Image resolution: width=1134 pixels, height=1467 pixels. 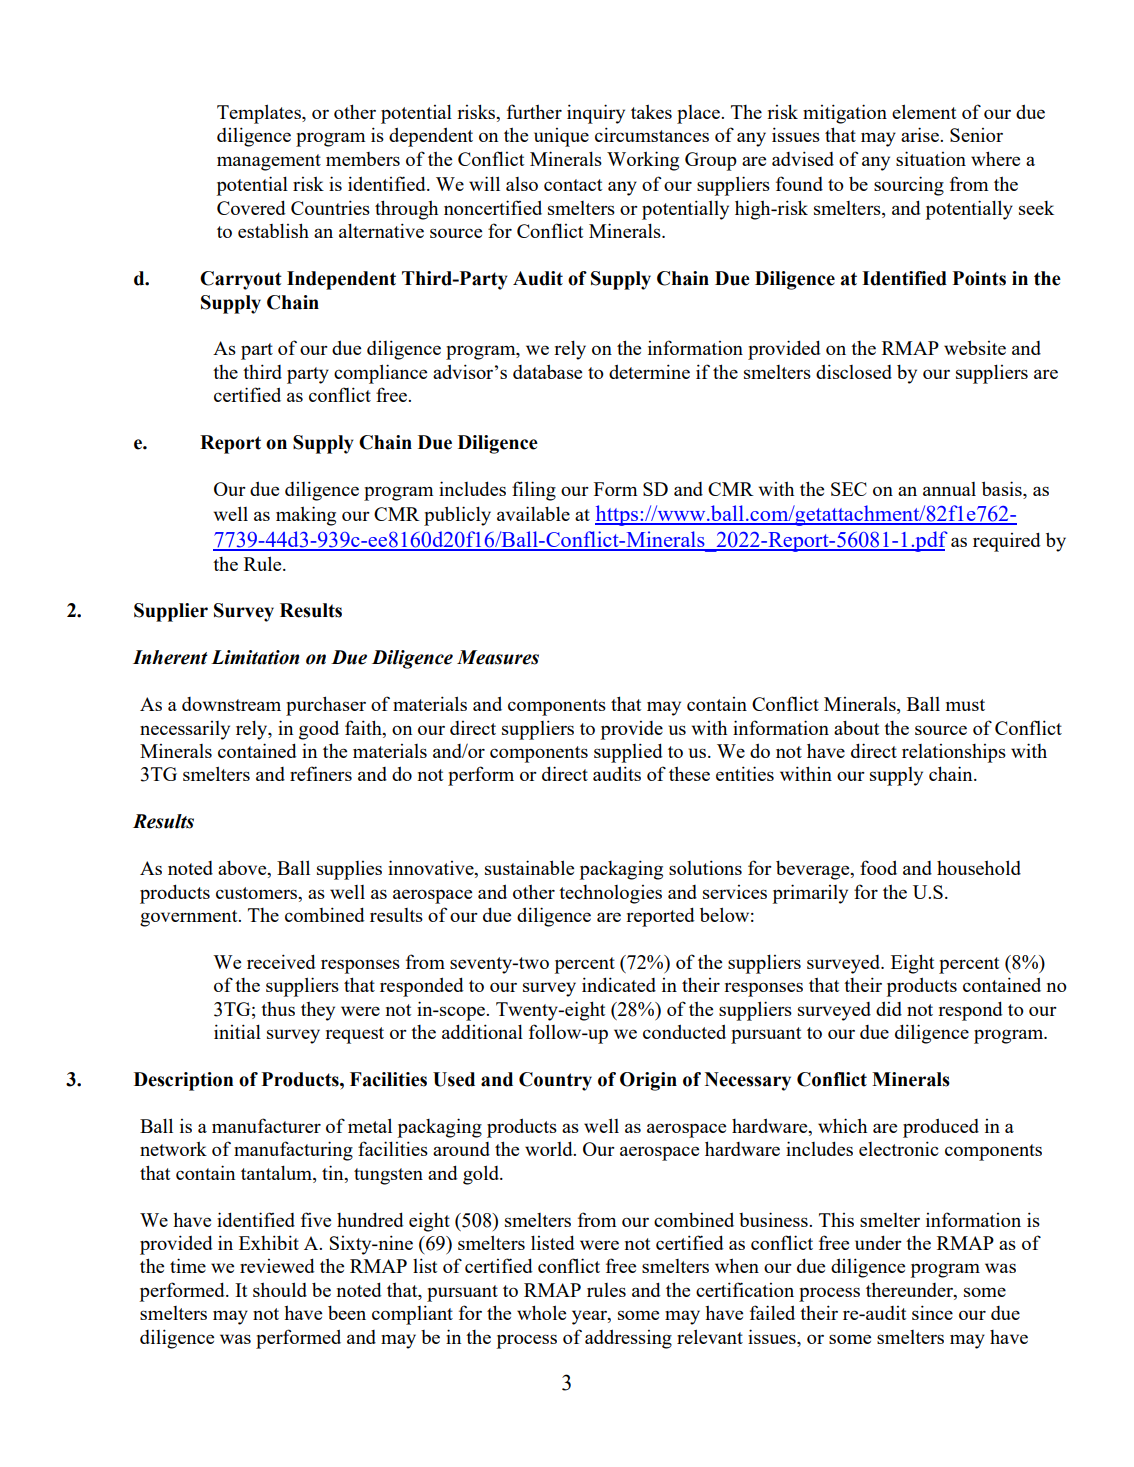 What do you see at coordinates (643, 161) in the screenshot?
I see `Working` at bounding box center [643, 161].
